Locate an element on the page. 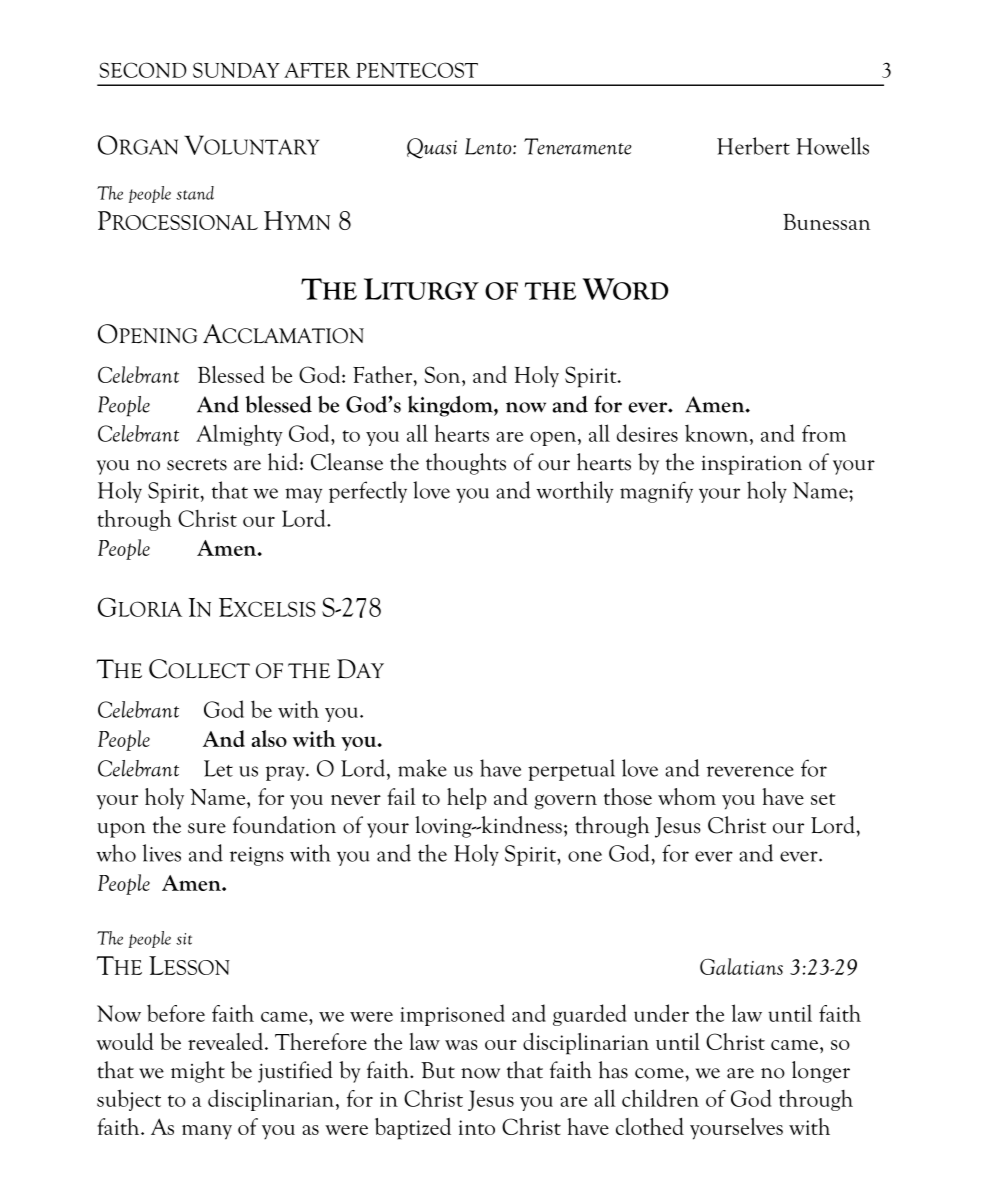 Image resolution: width=991 pixels, height=1204 pixels. Herbert is located at coordinates (753, 146).
